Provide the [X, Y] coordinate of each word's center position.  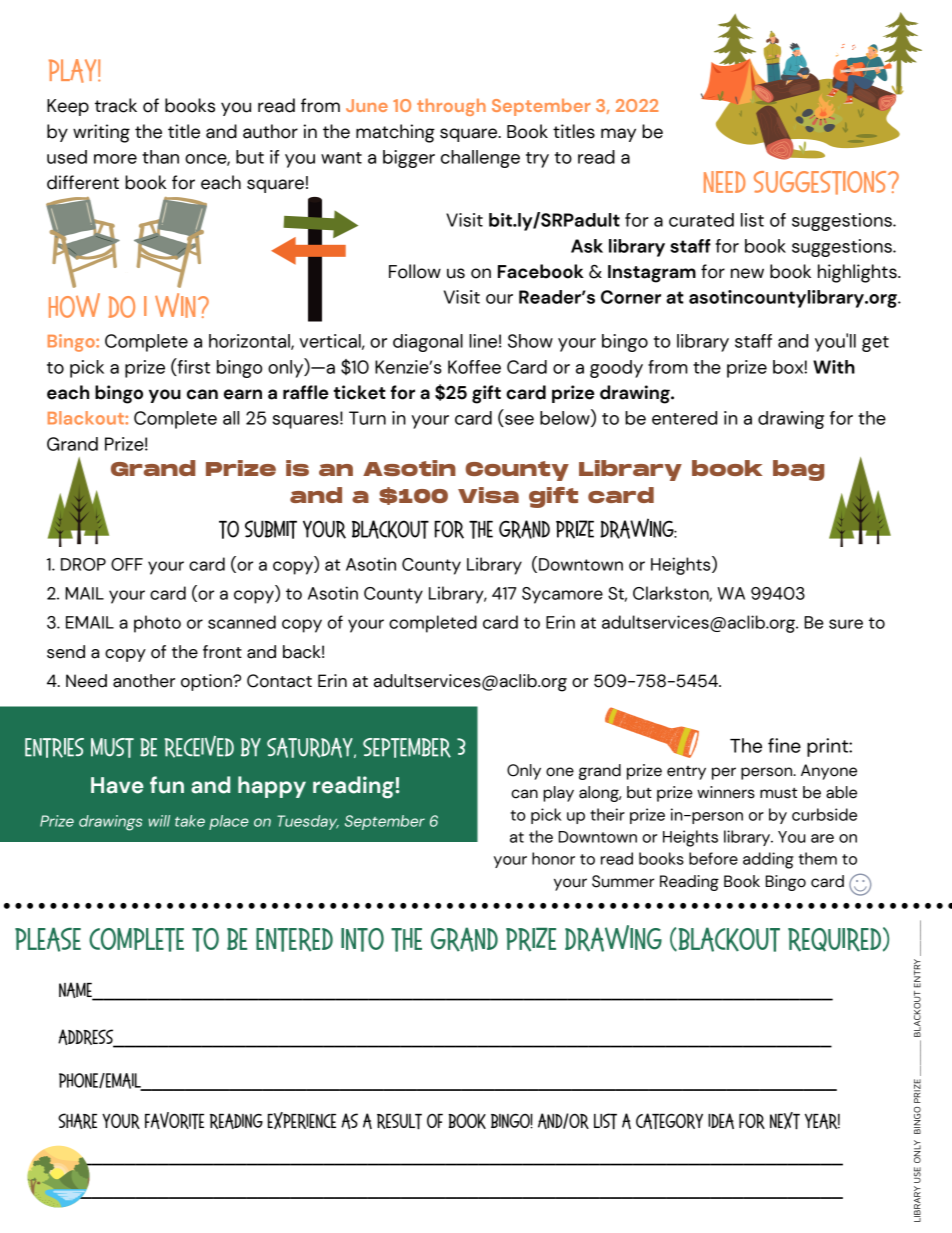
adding [768, 860]
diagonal [428, 343]
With [834, 367]
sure [846, 624]
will [159, 821]
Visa [488, 495]
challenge [480, 159]
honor [553, 858]
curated [701, 220]
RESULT [399, 1121]
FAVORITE [174, 1120]
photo [157, 624]
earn [243, 394]
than [160, 157]
